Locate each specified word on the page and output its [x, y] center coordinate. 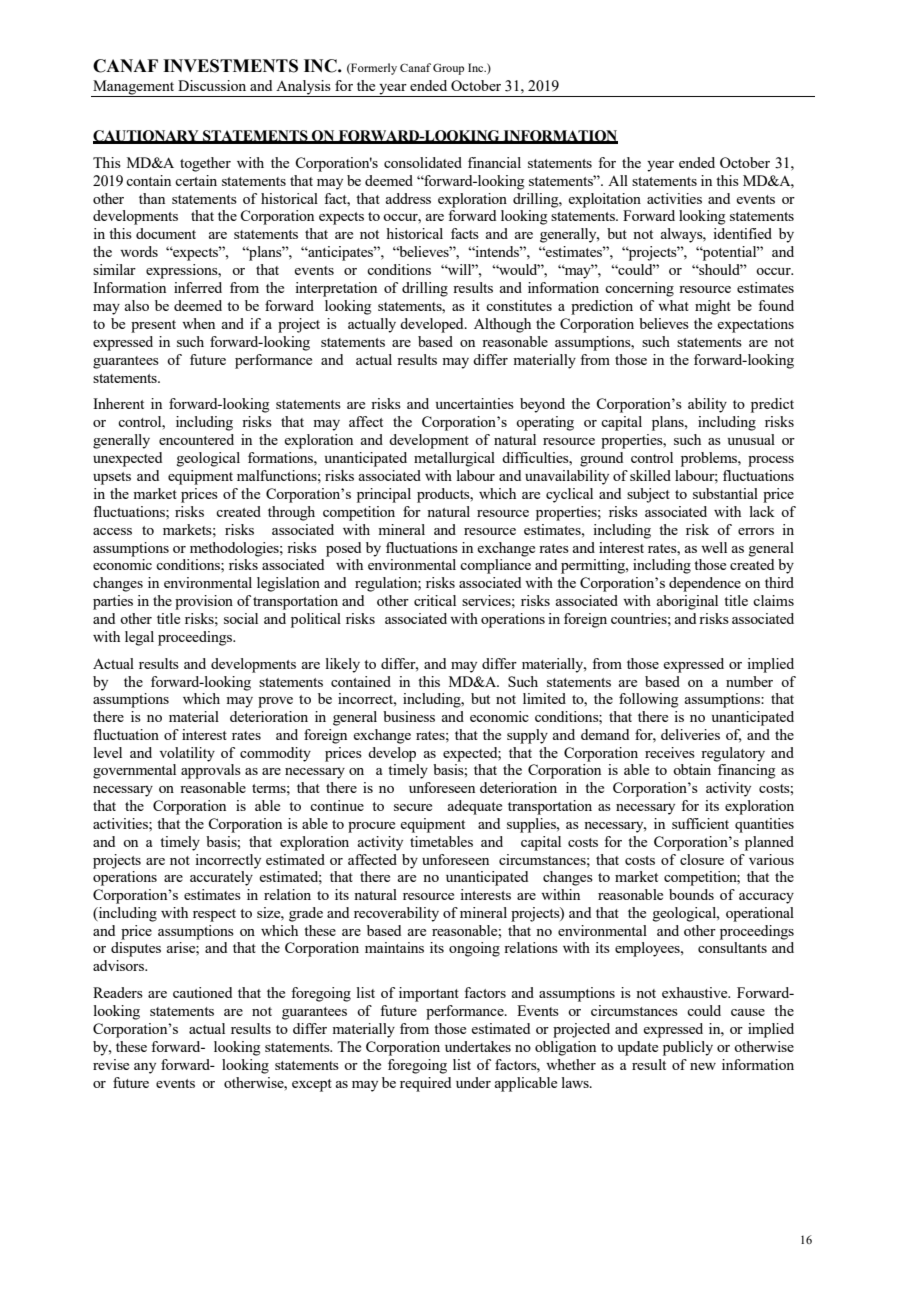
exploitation [604, 200]
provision [204, 602]
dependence [705, 584]
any [145, 1068]
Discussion [212, 85]
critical [435, 600]
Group [448, 69]
